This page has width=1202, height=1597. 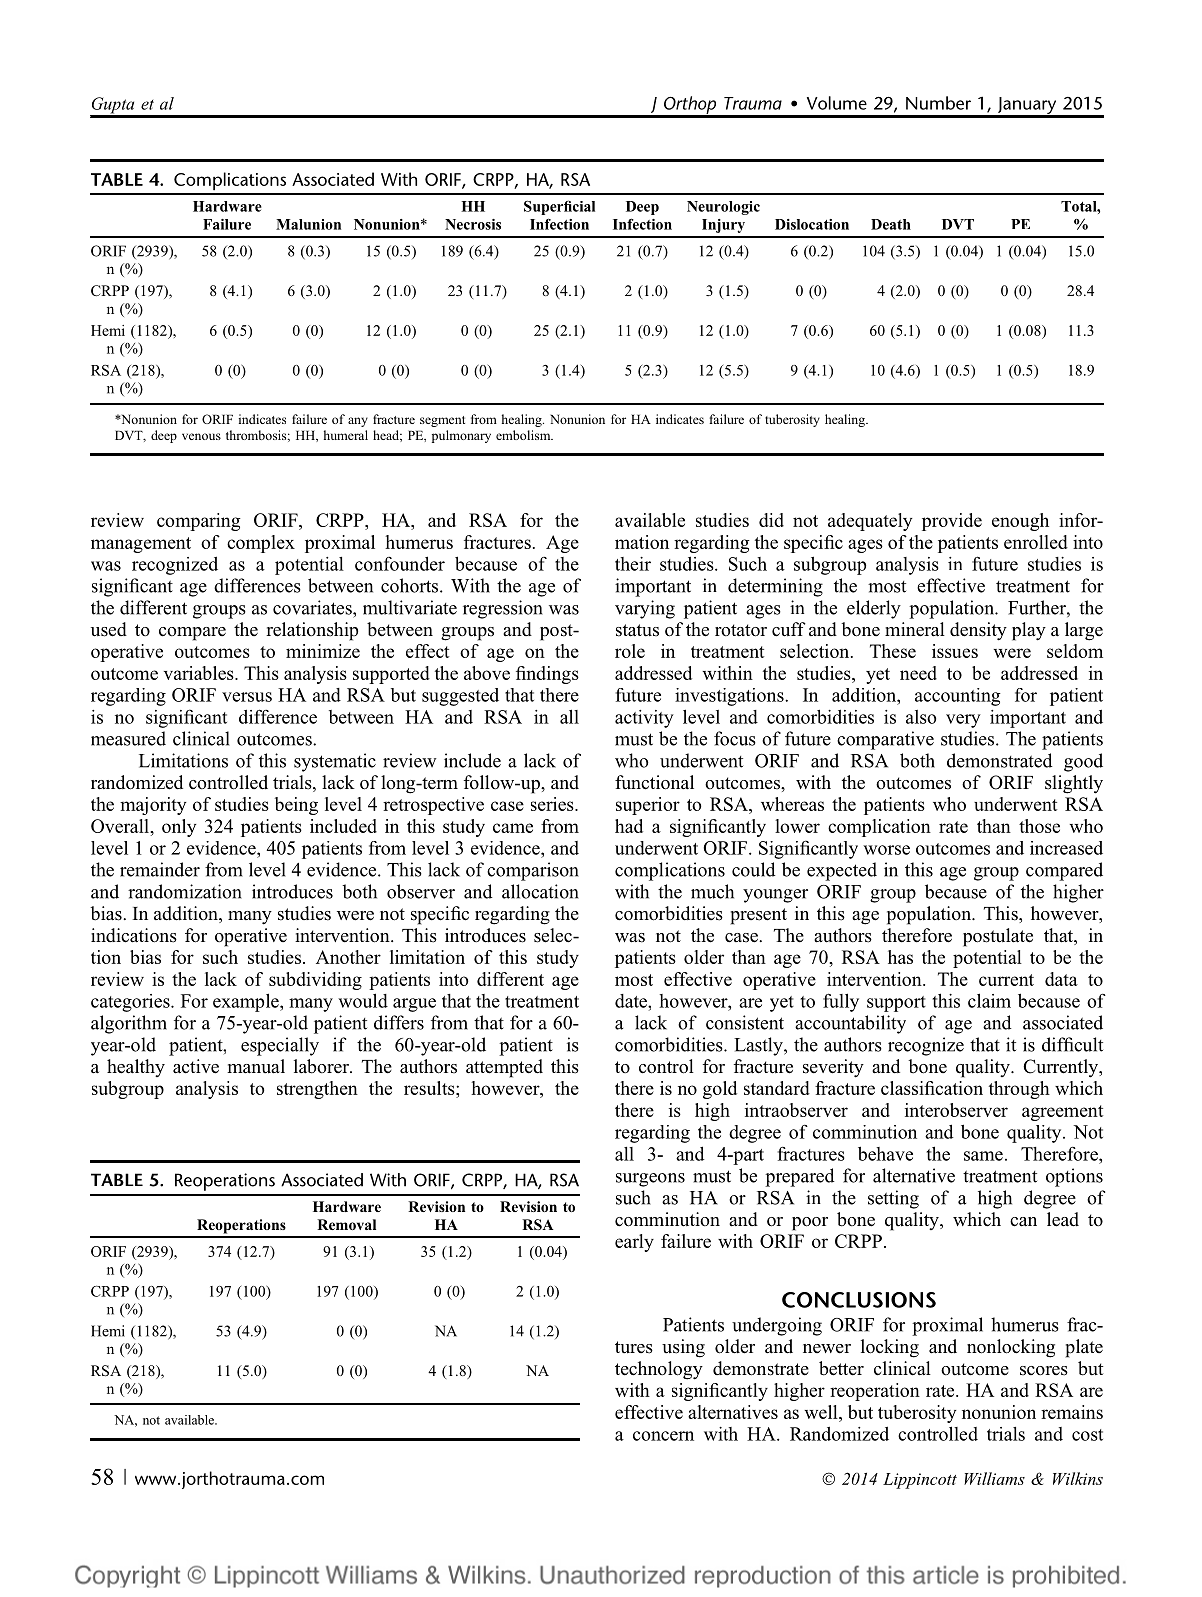 What do you see at coordinates (630, 651) in the page?
I see `role` at bounding box center [630, 651].
